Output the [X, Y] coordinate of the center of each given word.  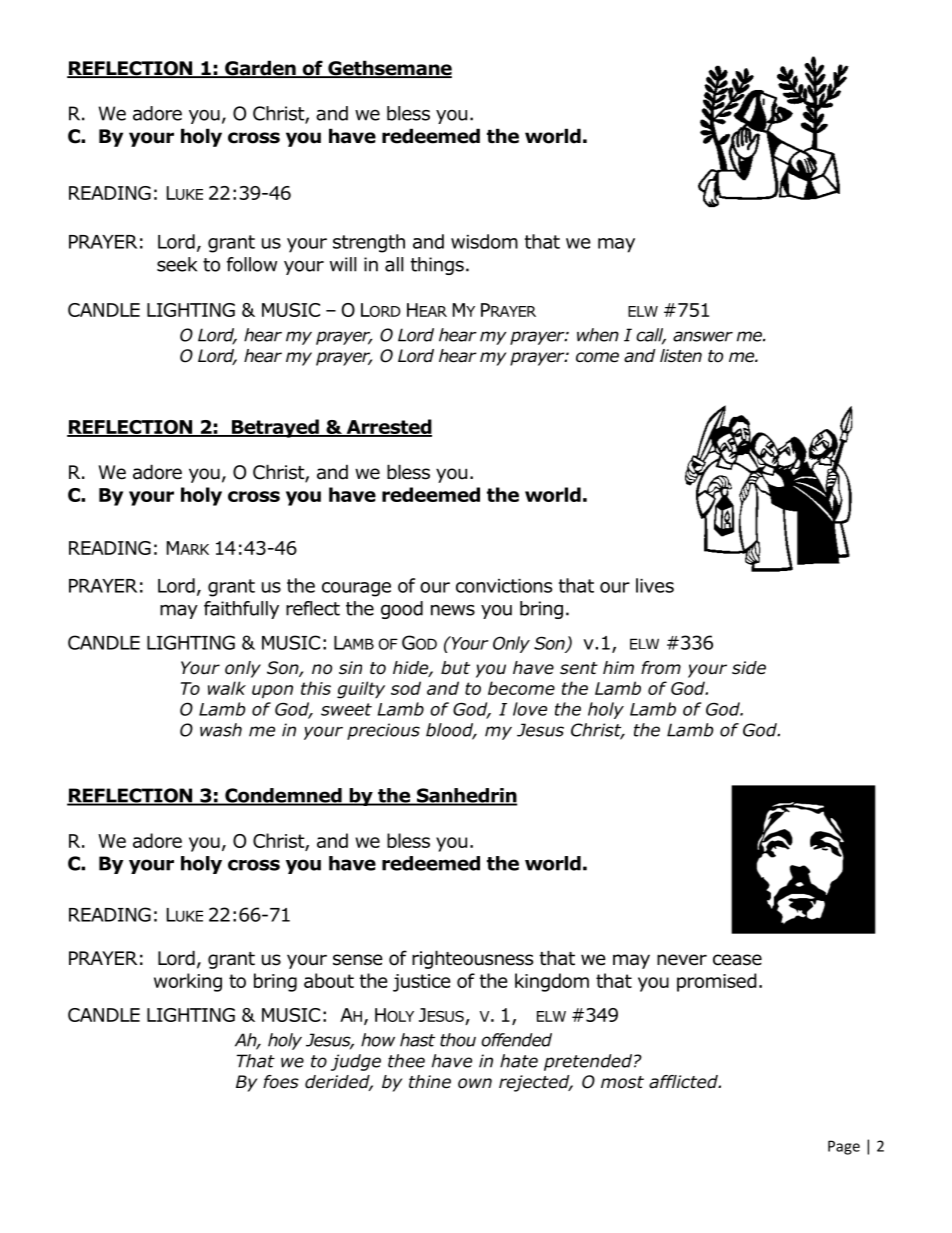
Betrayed [275, 428]
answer [703, 336]
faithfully [241, 610]
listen [681, 356]
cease [737, 960]
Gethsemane [389, 69]
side [749, 668]
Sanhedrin [465, 796]
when [598, 335]
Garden [260, 69]
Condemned [283, 796]
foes [281, 1082]
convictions [504, 586]
